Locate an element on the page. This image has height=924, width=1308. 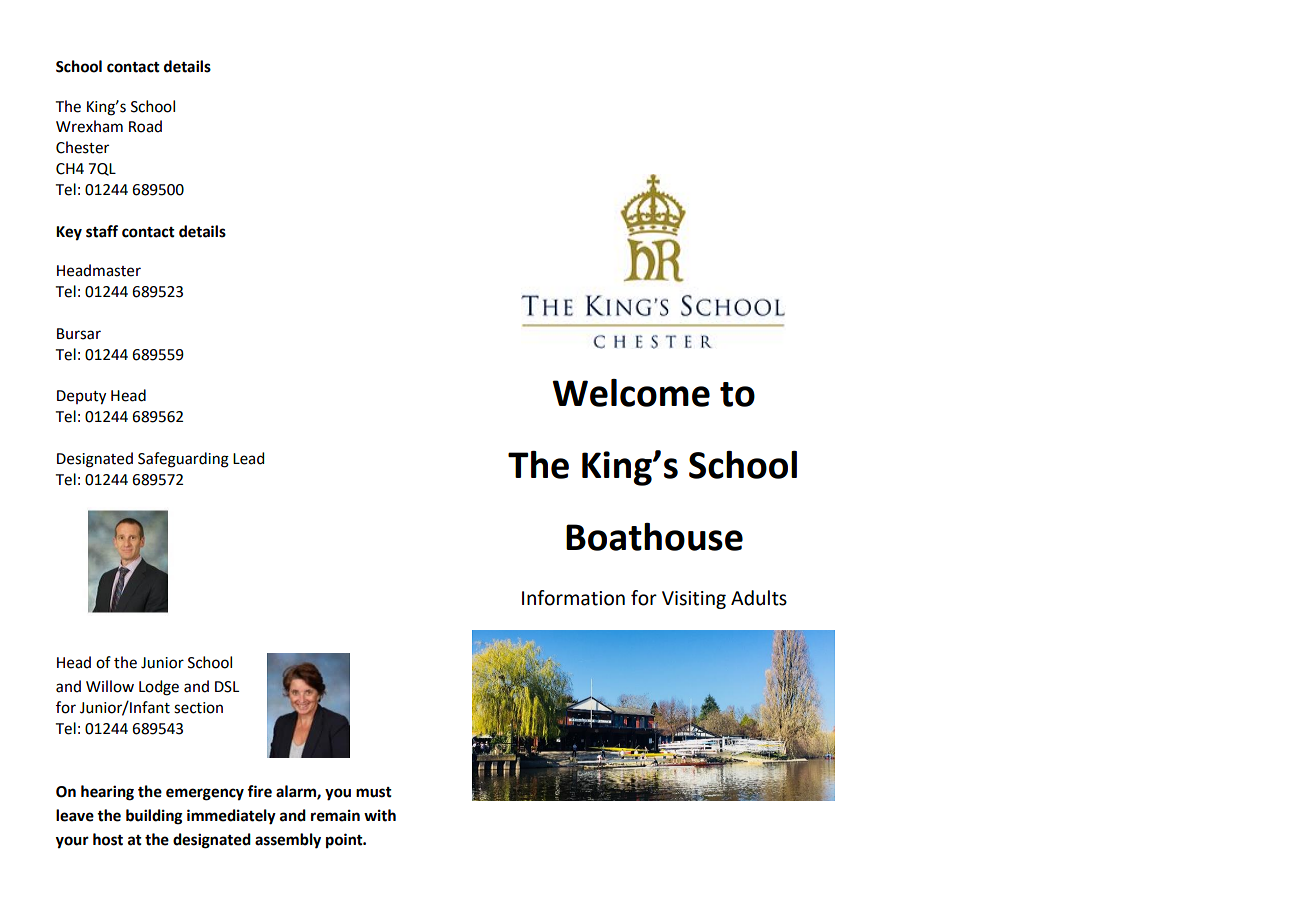
Lead is located at coordinates (248, 458).
